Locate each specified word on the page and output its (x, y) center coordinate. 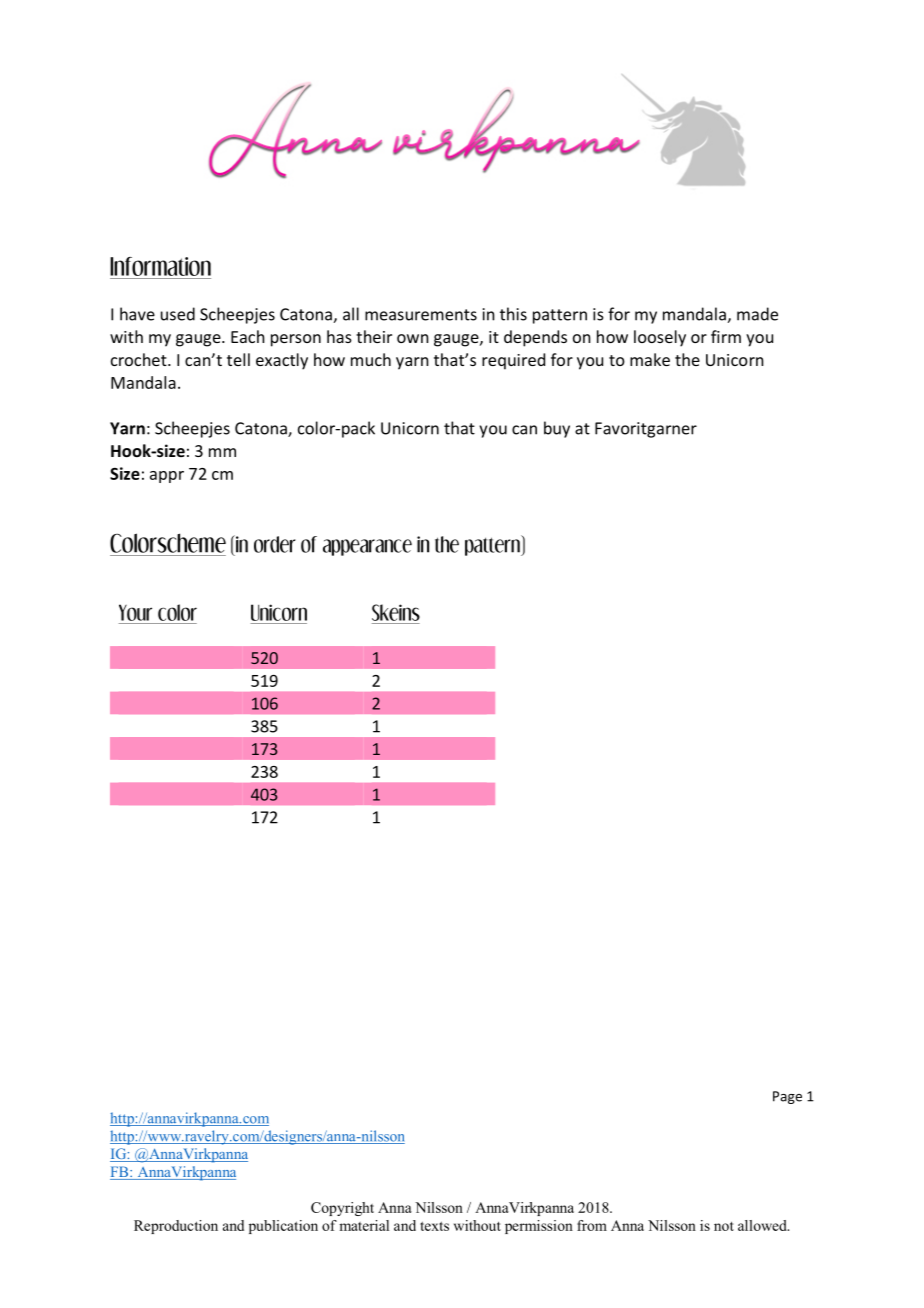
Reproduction (176, 1227)
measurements (421, 315)
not (724, 1226)
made (757, 314)
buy (557, 429)
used (178, 314)
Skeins (396, 612)
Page (787, 1097)
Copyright (342, 1209)
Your (135, 612)
